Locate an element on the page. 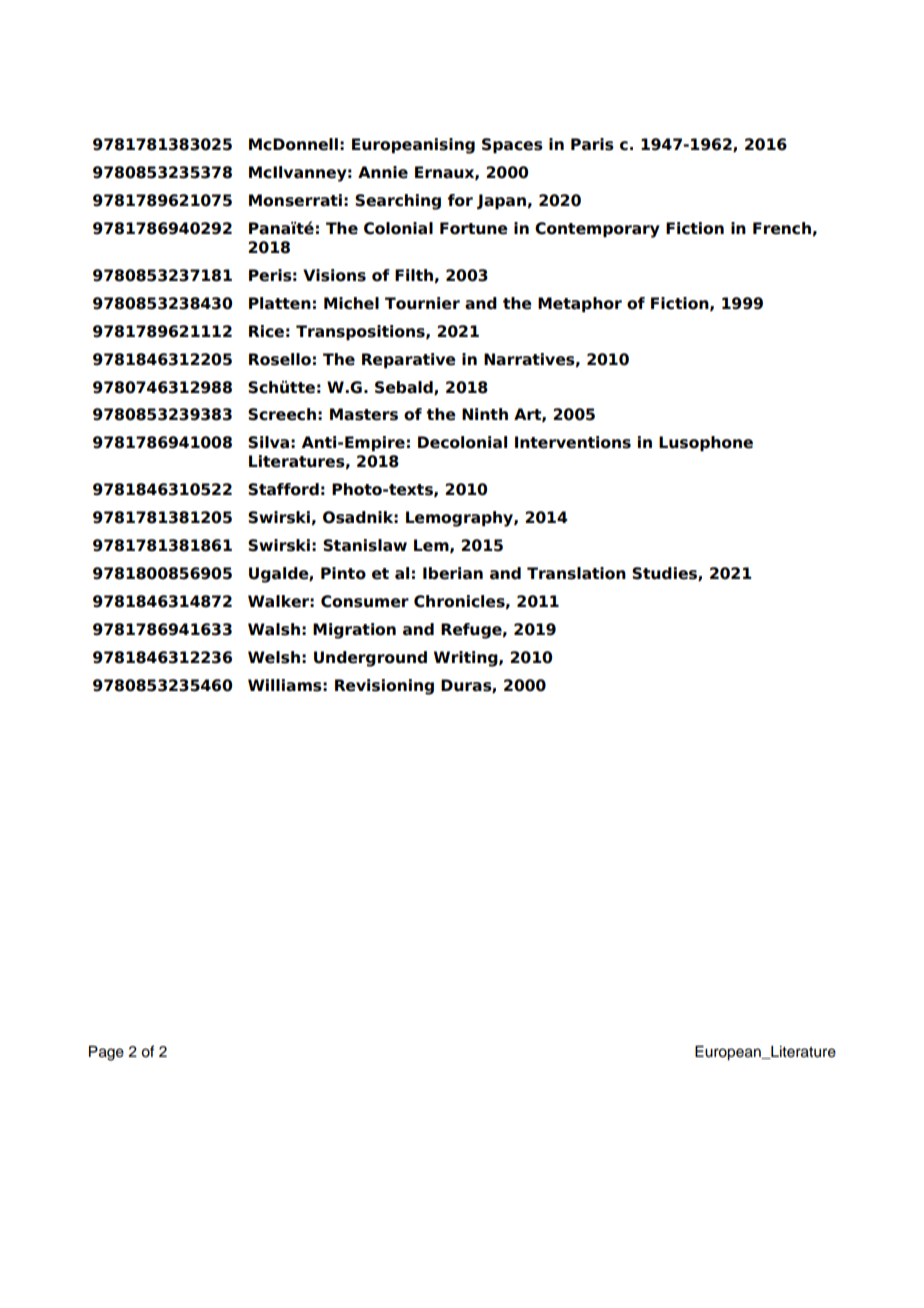  Translation is located at coordinates (576, 573).
